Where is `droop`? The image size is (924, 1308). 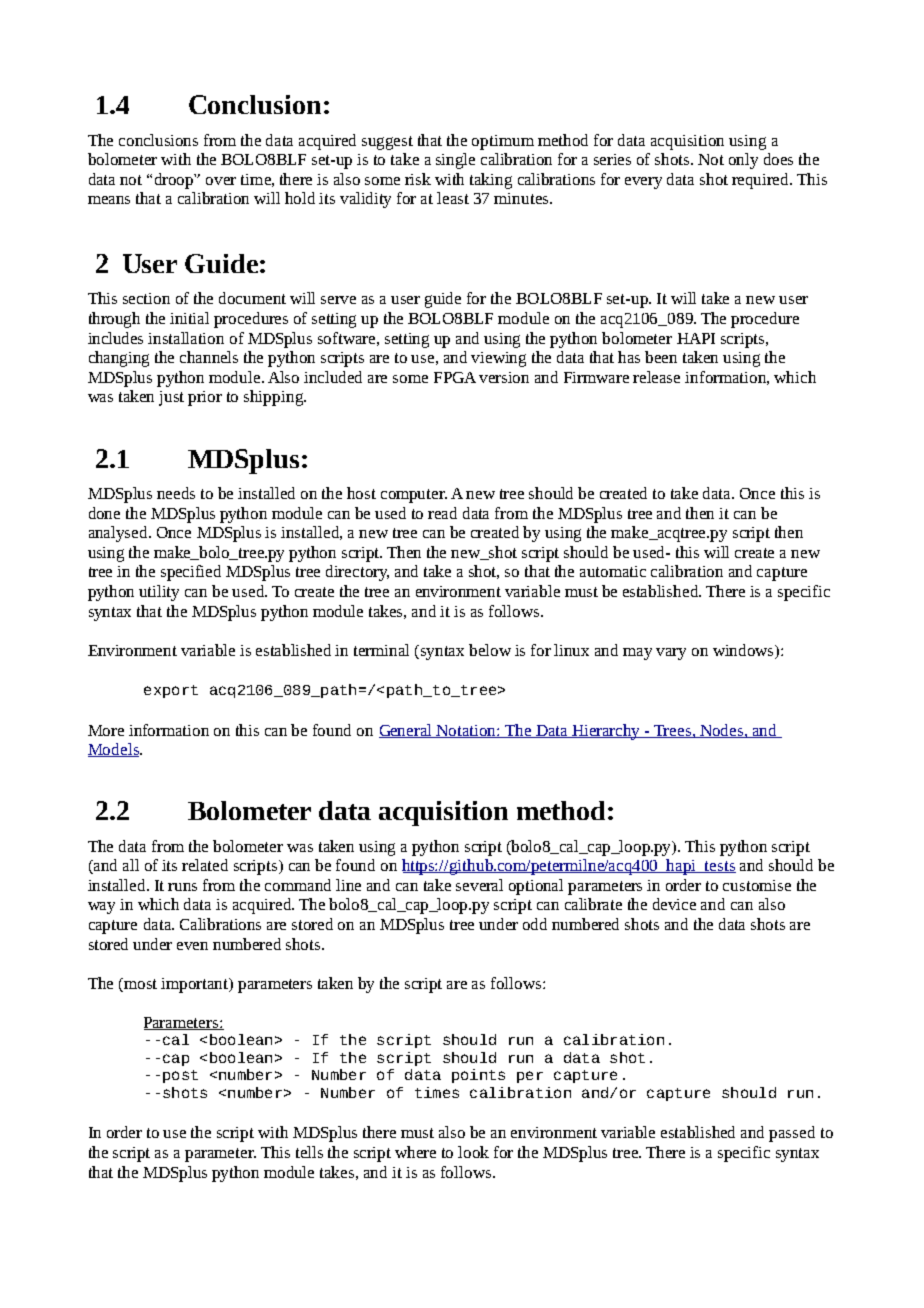 droop is located at coordinates (175, 181).
